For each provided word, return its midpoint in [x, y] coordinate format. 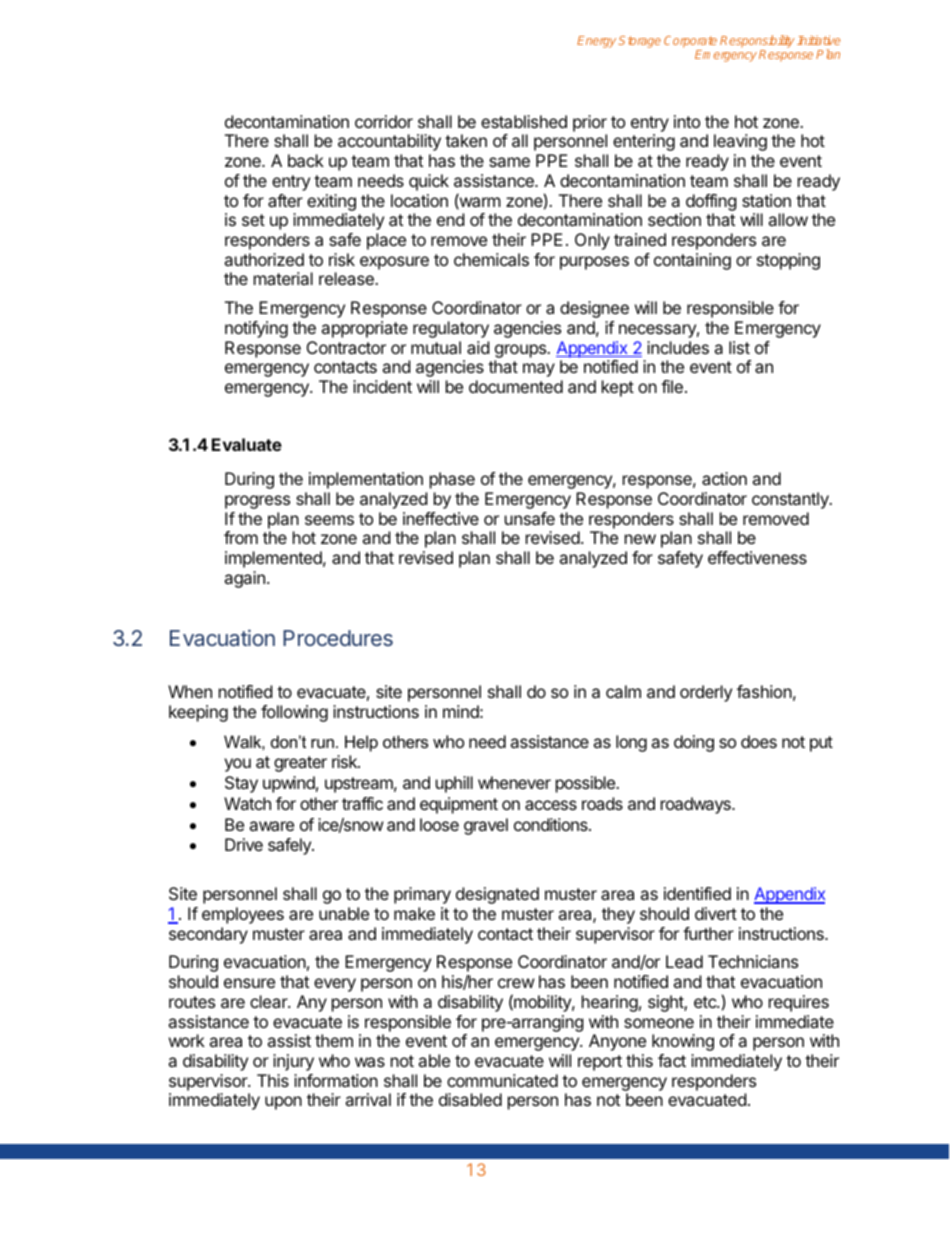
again [244, 579]
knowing [683, 1042]
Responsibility [757, 43]
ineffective [441, 518]
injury [293, 1062]
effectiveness [757, 557]
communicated [502, 1080]
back [306, 160]
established [524, 121]
